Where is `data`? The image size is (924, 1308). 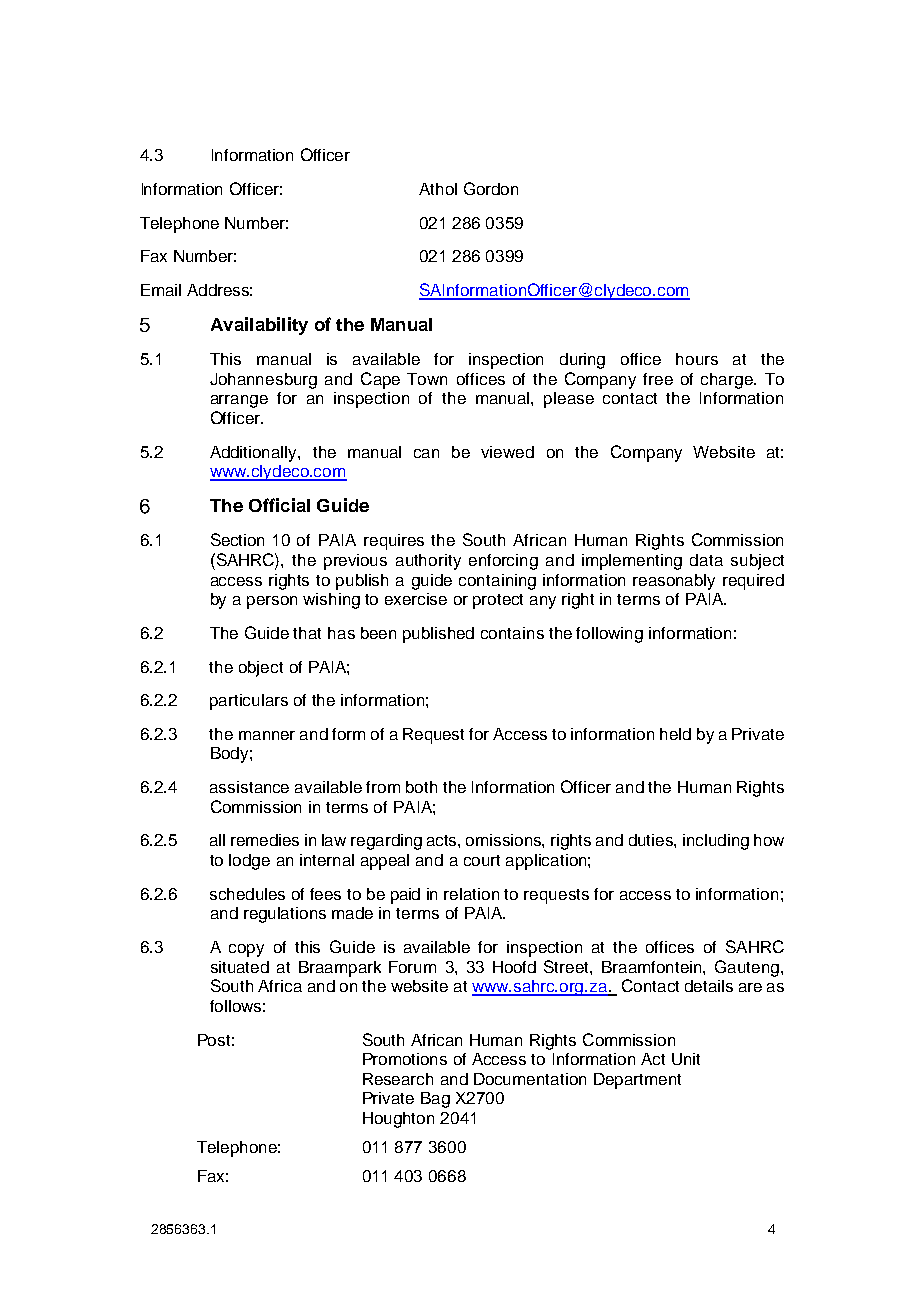
data is located at coordinates (706, 560).
